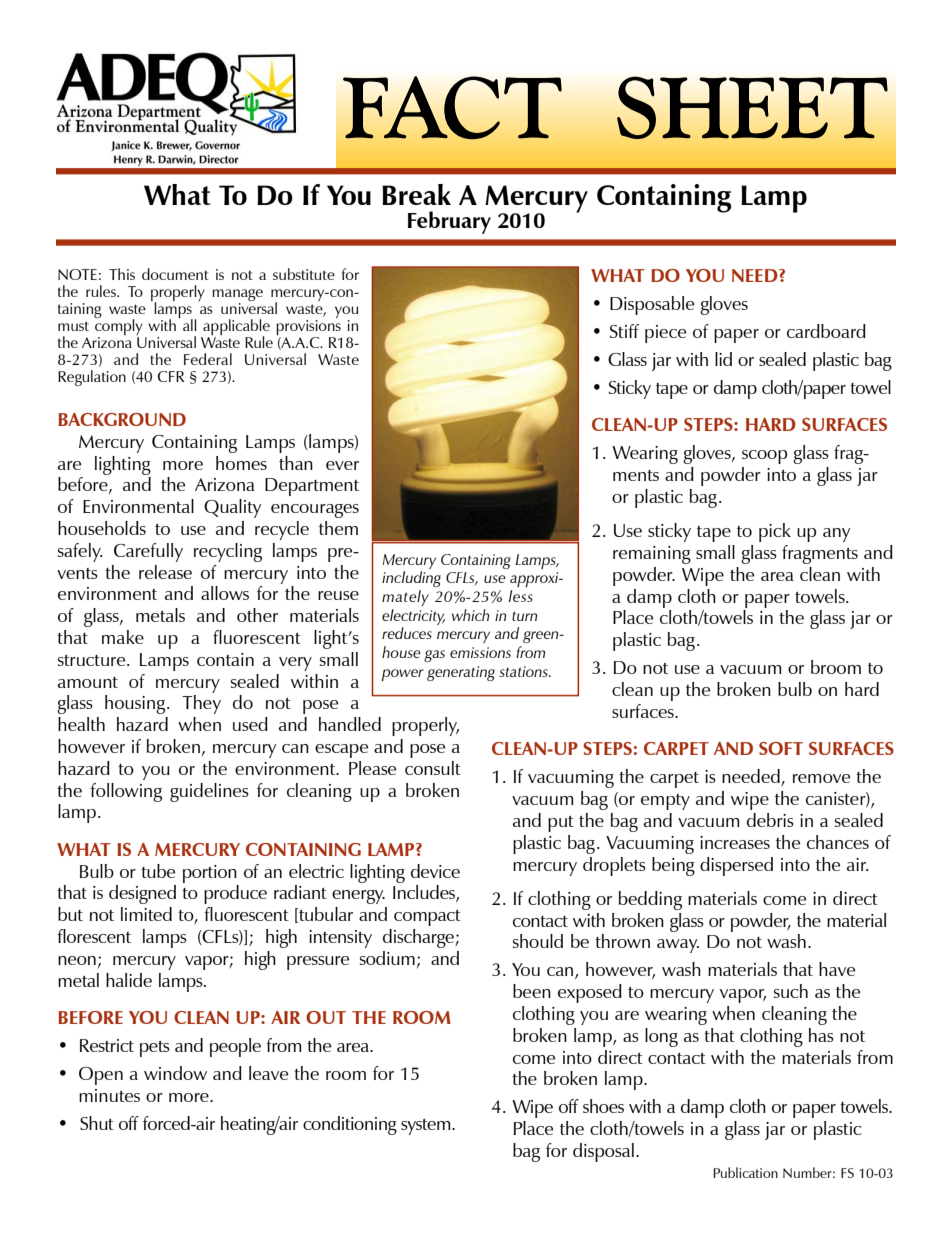  What do you see at coordinates (411, 579) in the screenshot?
I see `including` at bounding box center [411, 579].
